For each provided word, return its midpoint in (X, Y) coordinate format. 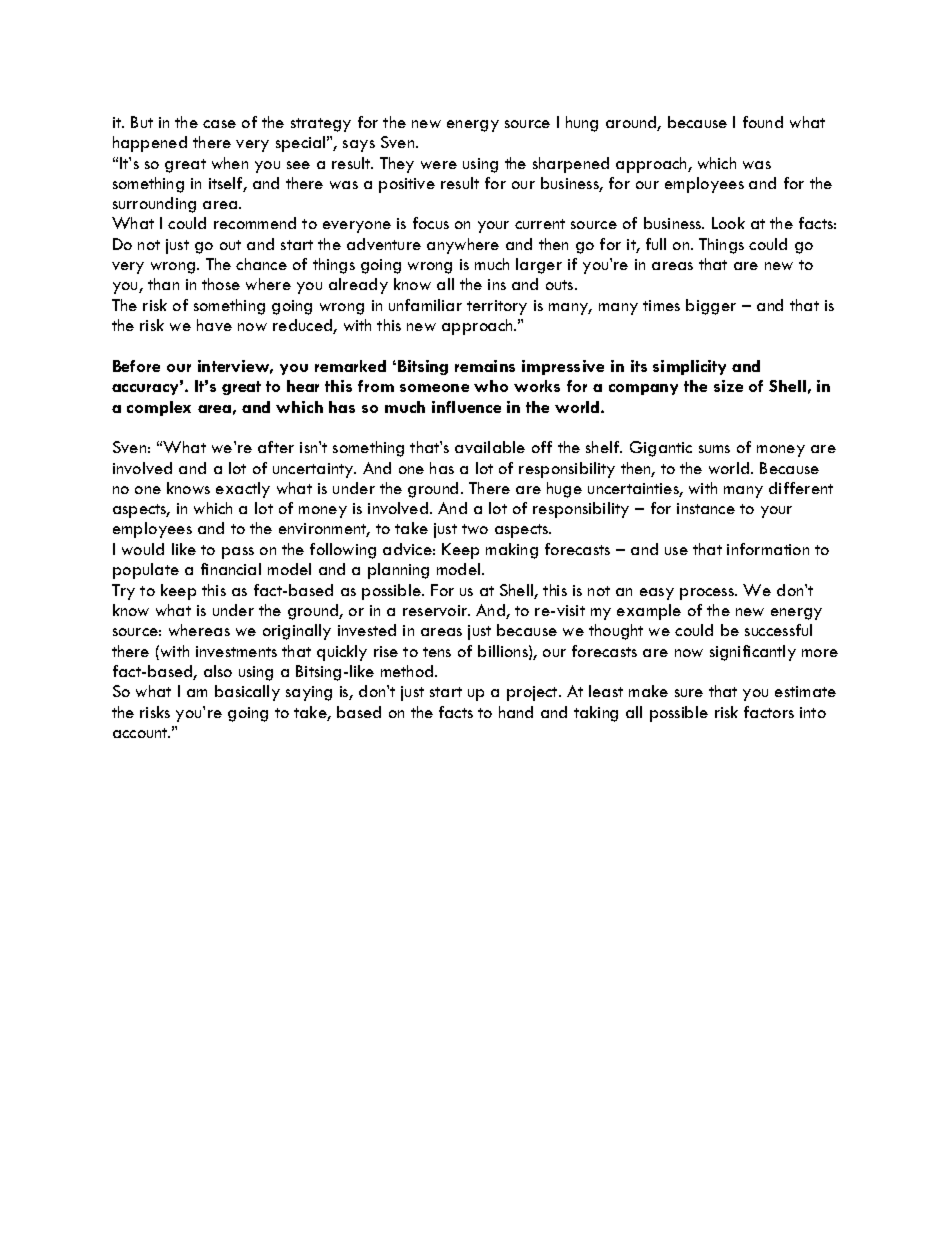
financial (231, 569)
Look (728, 223)
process (708, 594)
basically (247, 693)
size (728, 386)
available (490, 447)
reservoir (436, 610)
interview (235, 367)
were (439, 165)
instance (706, 508)
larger (539, 266)
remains (485, 366)
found (763, 122)
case (219, 124)
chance (261, 264)
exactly (243, 490)
